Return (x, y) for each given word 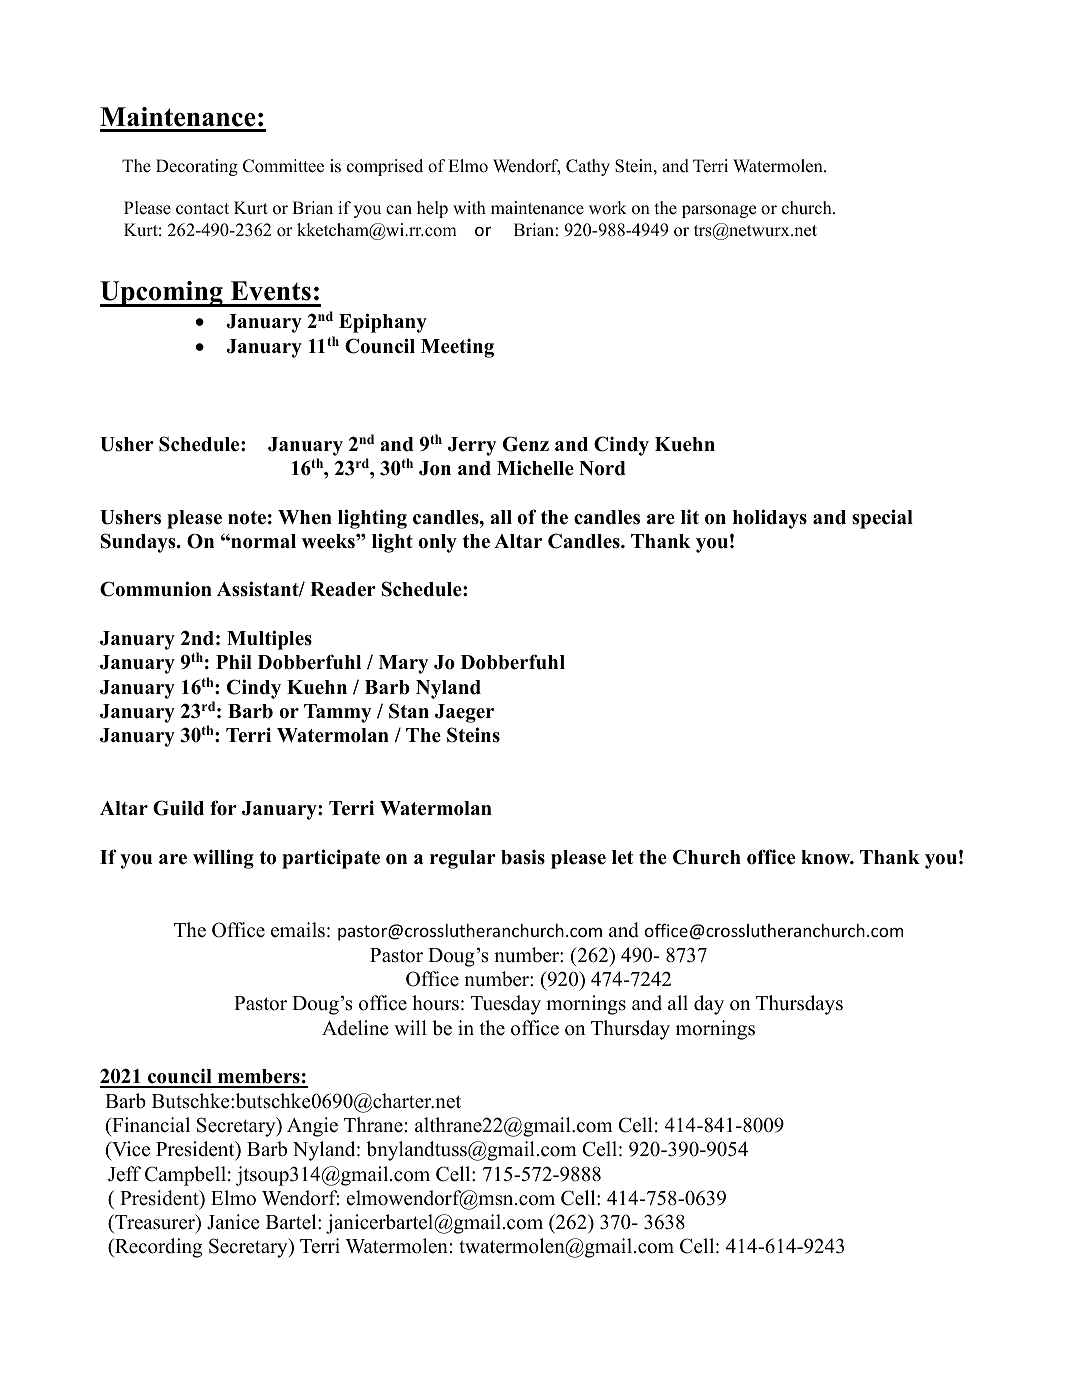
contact (202, 209)
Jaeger (464, 713)
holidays (770, 519)
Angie (312, 1127)
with (469, 207)
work (608, 208)
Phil (234, 661)
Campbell (185, 1176)
